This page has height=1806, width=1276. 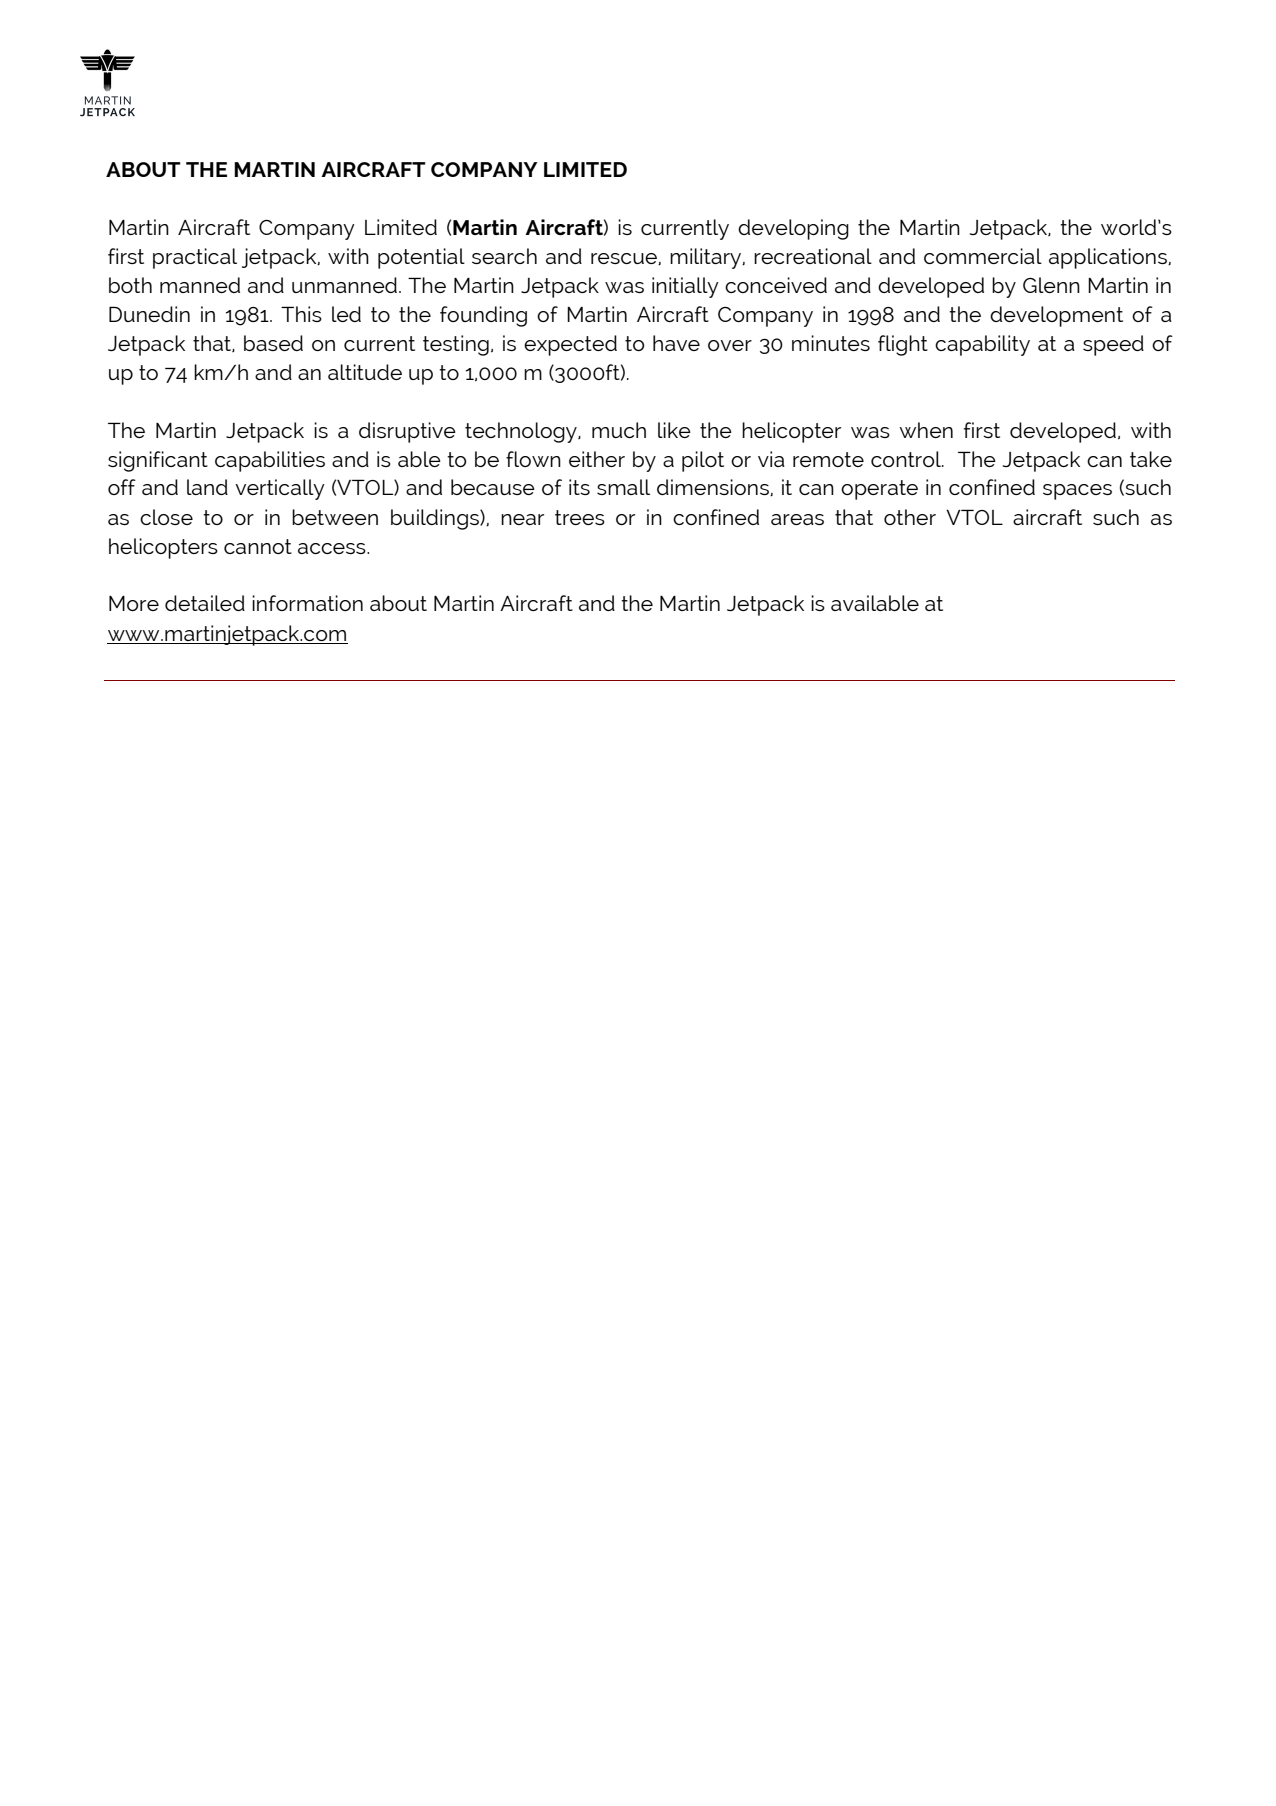 What do you see at coordinates (926, 430) in the page?
I see `when` at bounding box center [926, 430].
